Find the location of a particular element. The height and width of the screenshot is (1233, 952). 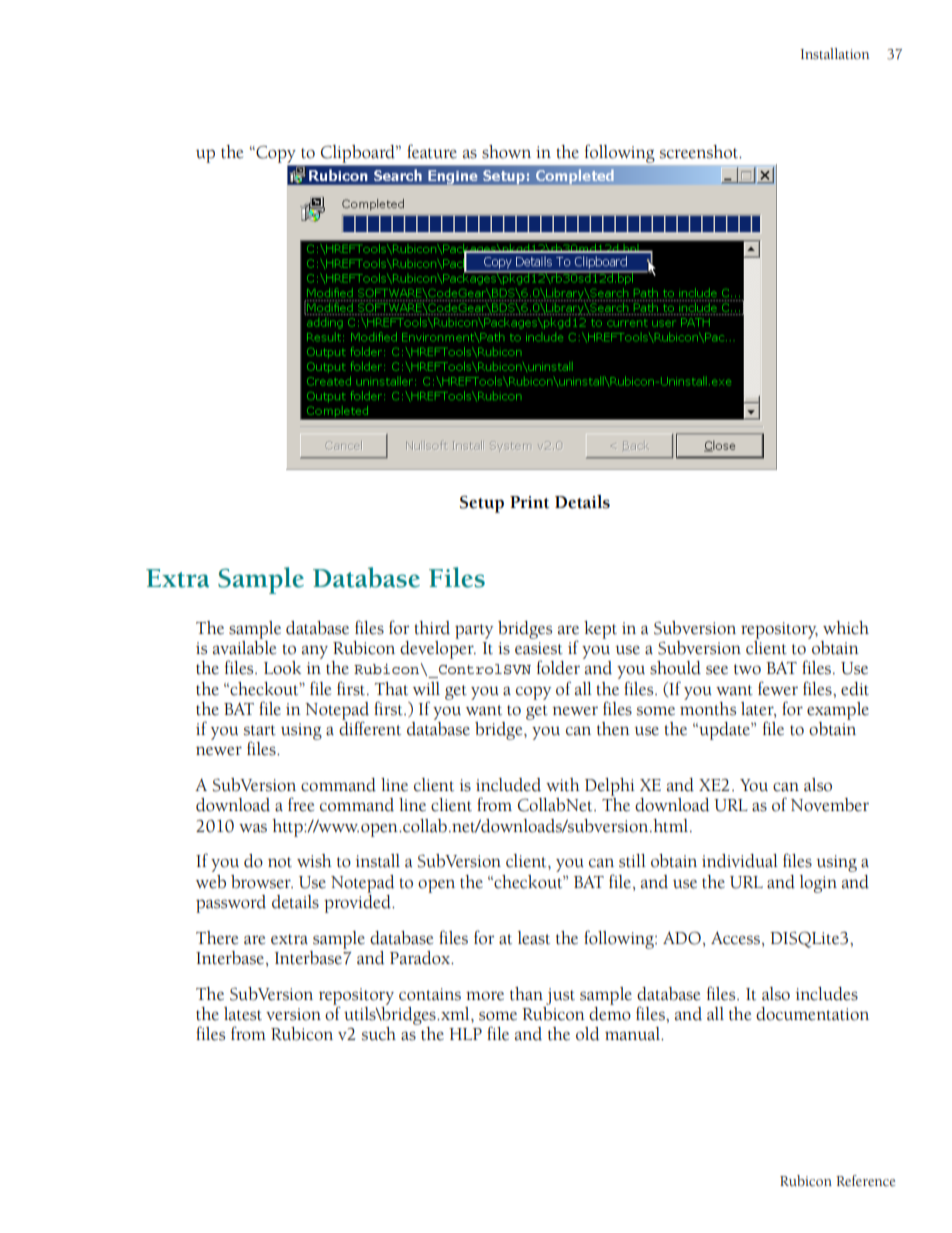

folder is located at coordinates (558, 667).
